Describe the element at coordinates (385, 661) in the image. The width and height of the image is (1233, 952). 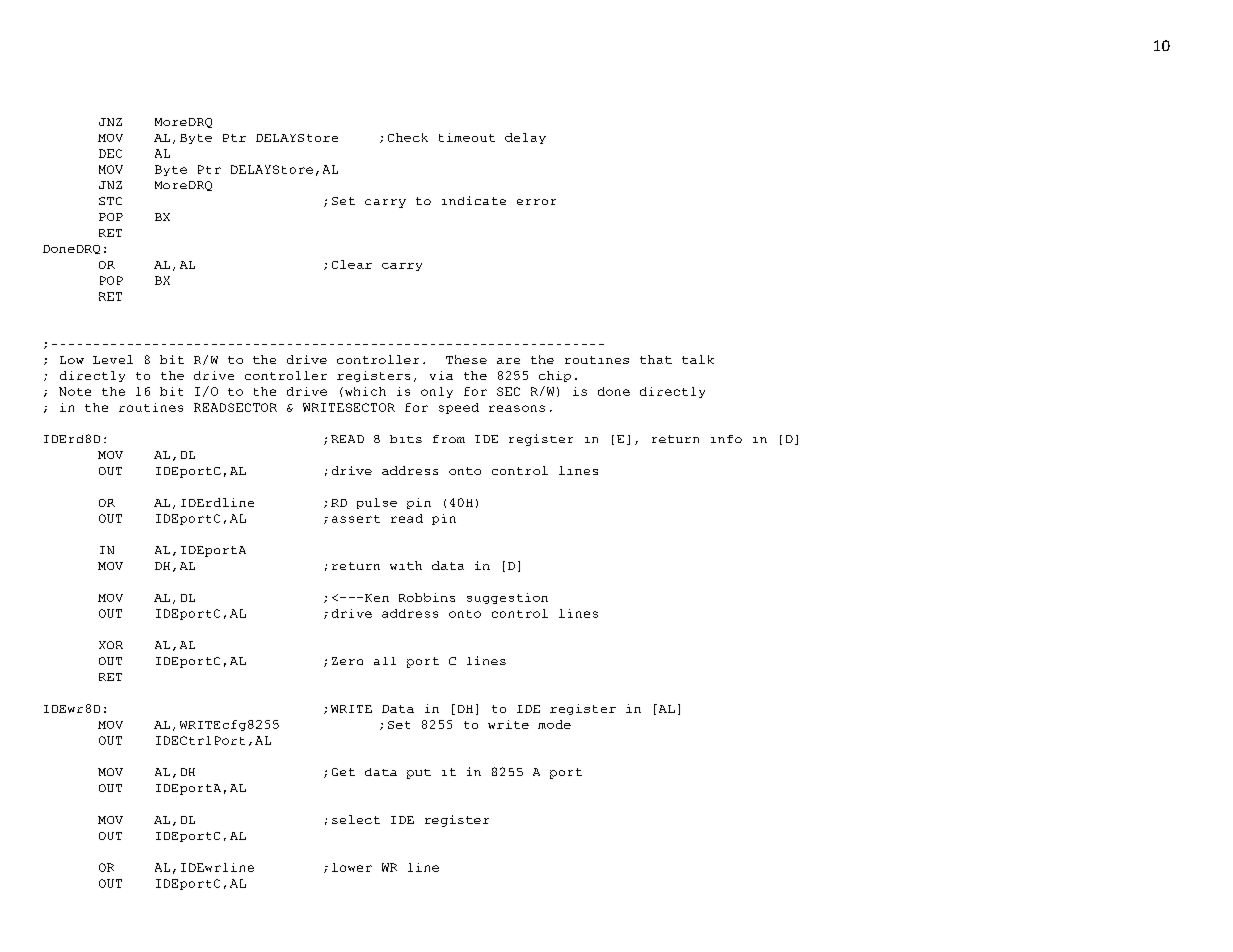
I see `all` at that location.
